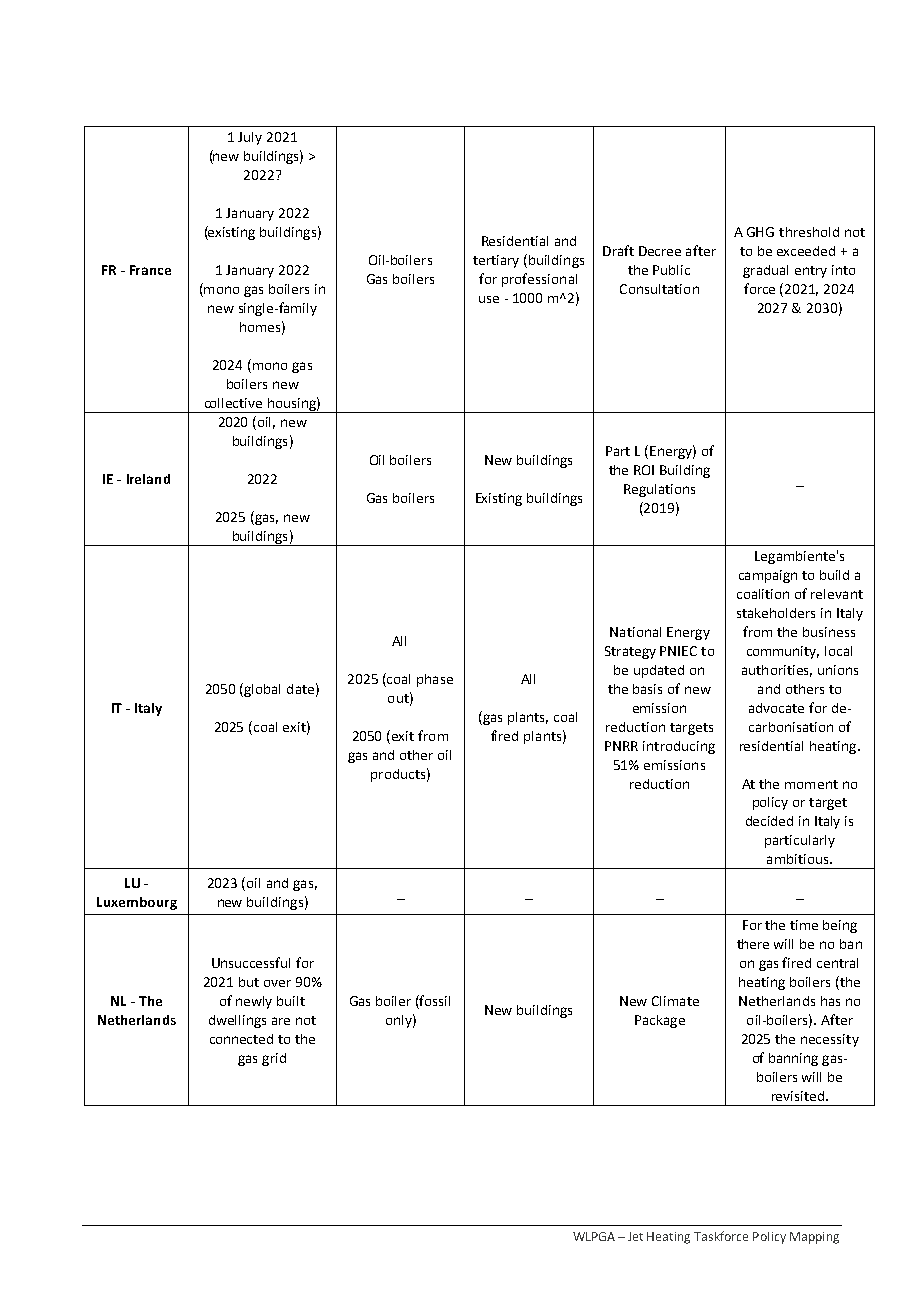  Describe the element at coordinates (760, 232) in the image. I see `GHG` at that location.
